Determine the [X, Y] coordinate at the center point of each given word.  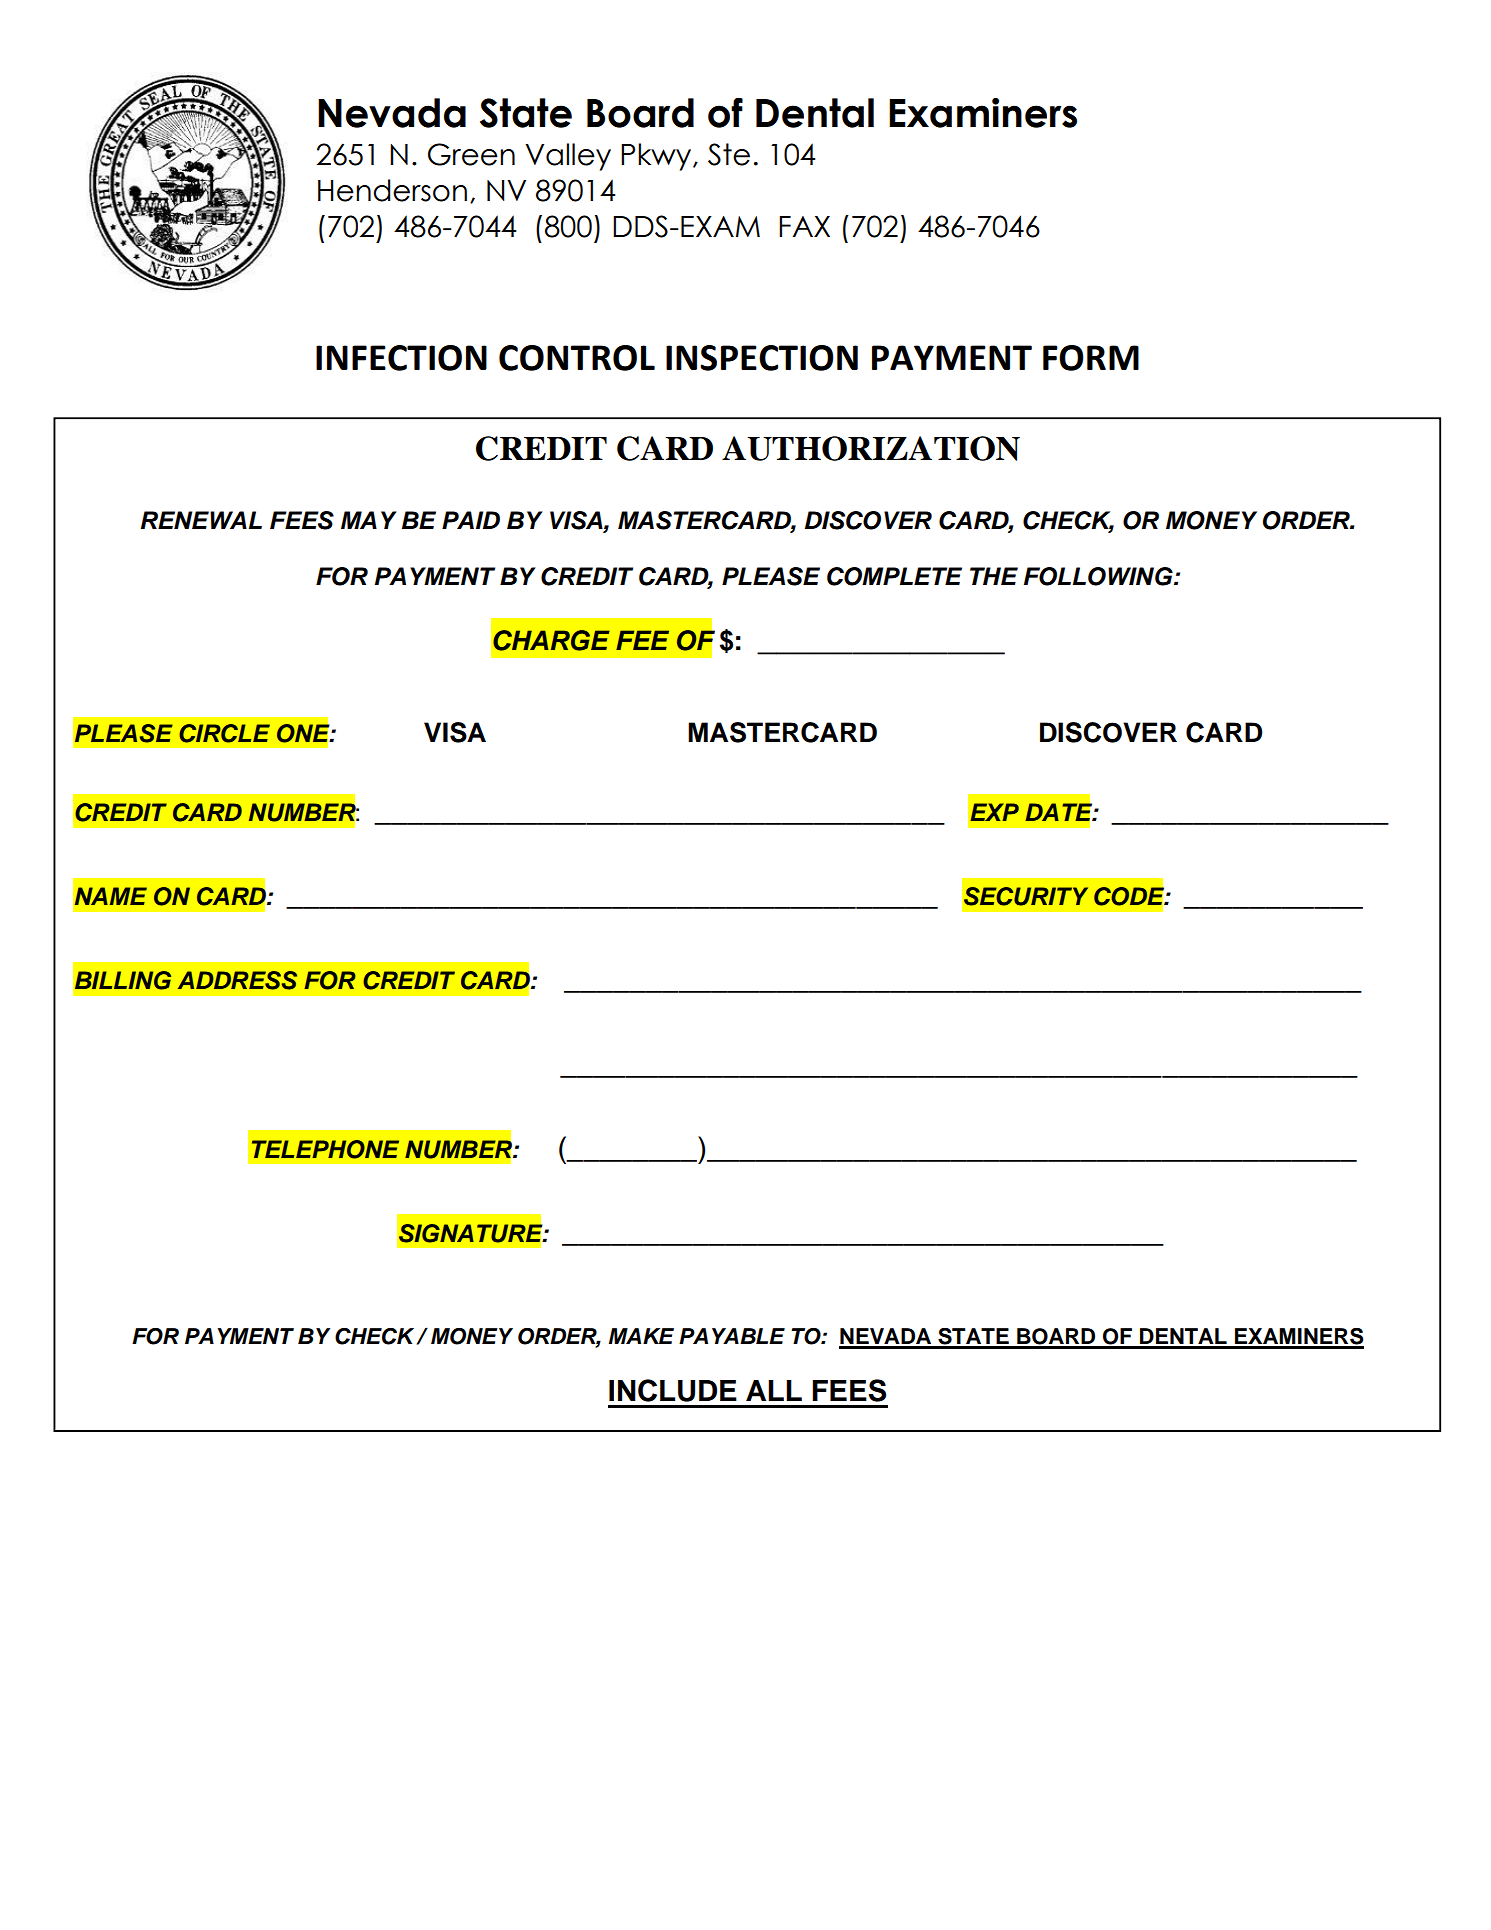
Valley [568, 157]
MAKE [641, 1336]
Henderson [392, 190]
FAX [804, 226]
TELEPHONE [325, 1149]
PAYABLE [732, 1336]
